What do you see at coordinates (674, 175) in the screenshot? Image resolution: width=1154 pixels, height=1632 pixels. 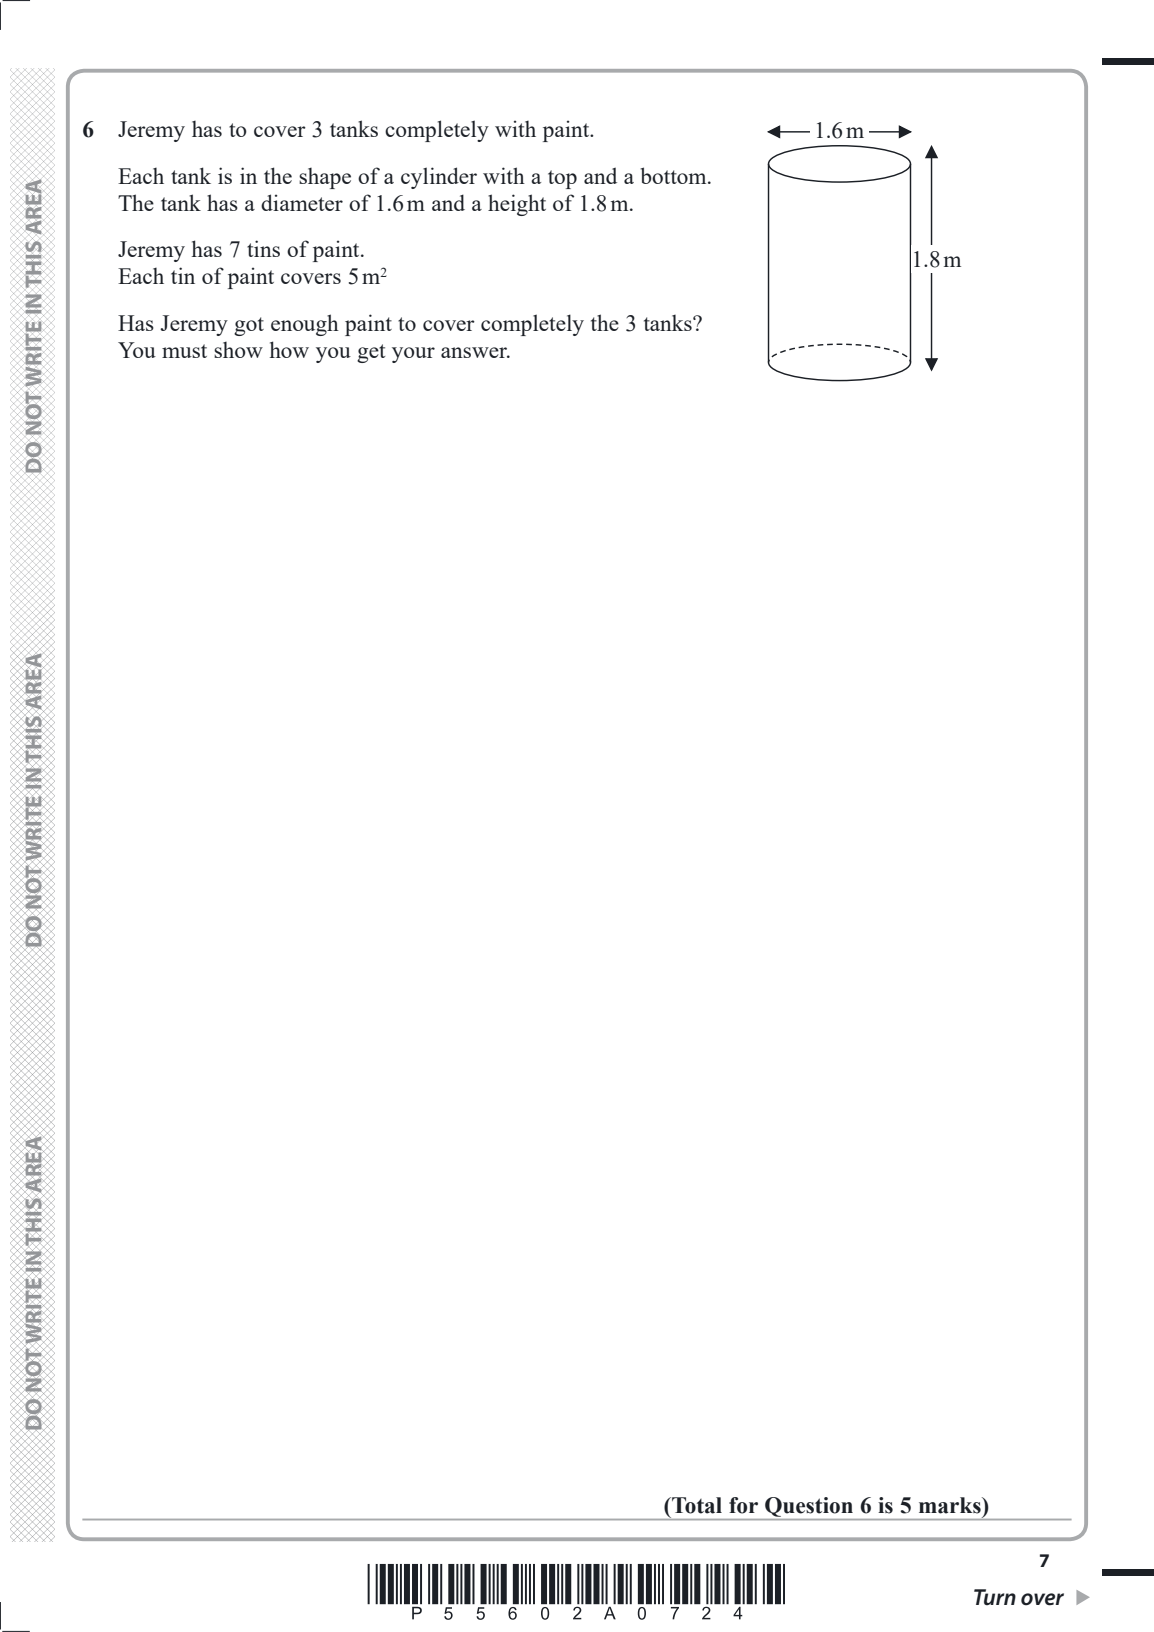 I see `bottom` at bounding box center [674, 175].
